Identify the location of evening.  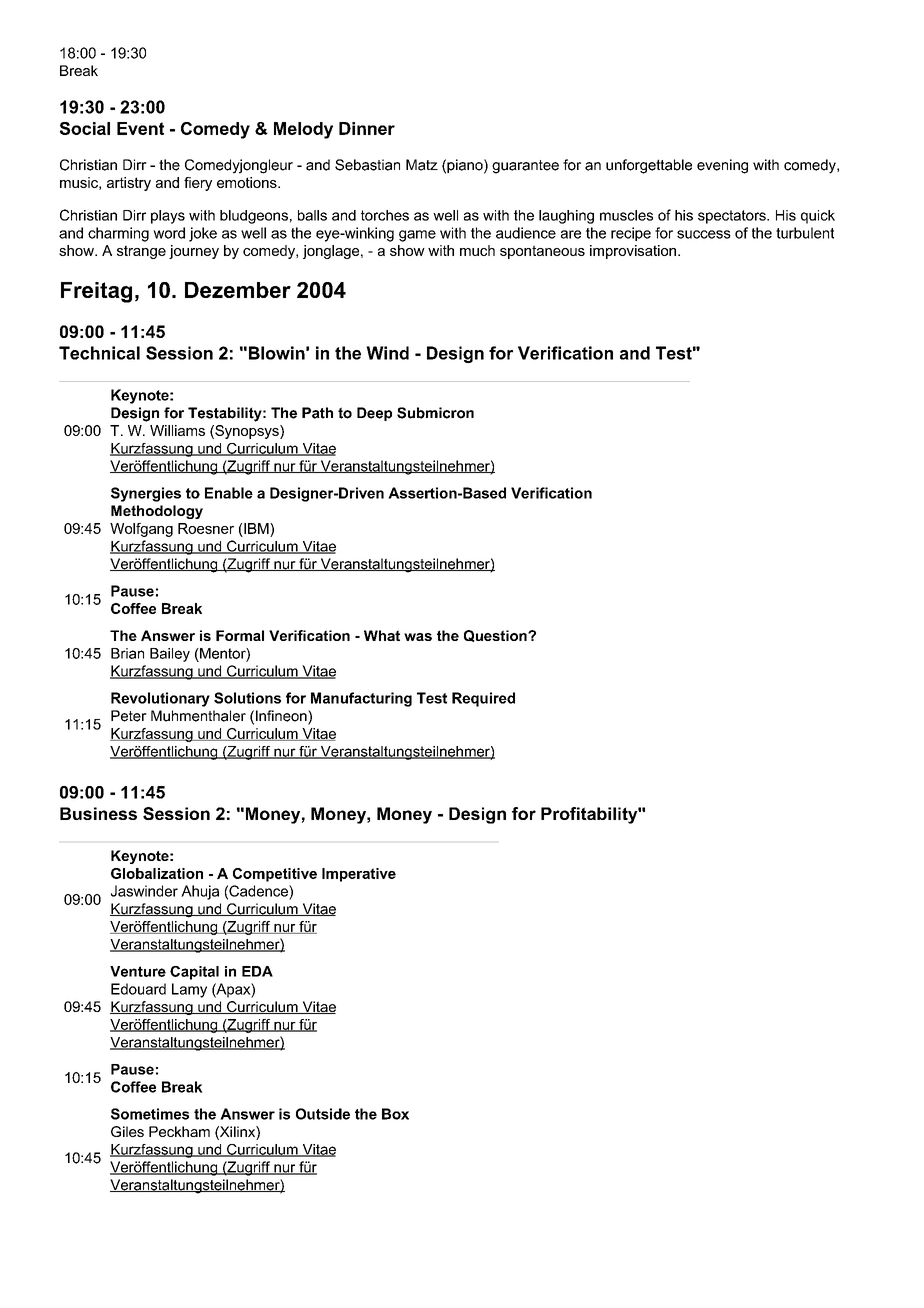
(722, 166).
